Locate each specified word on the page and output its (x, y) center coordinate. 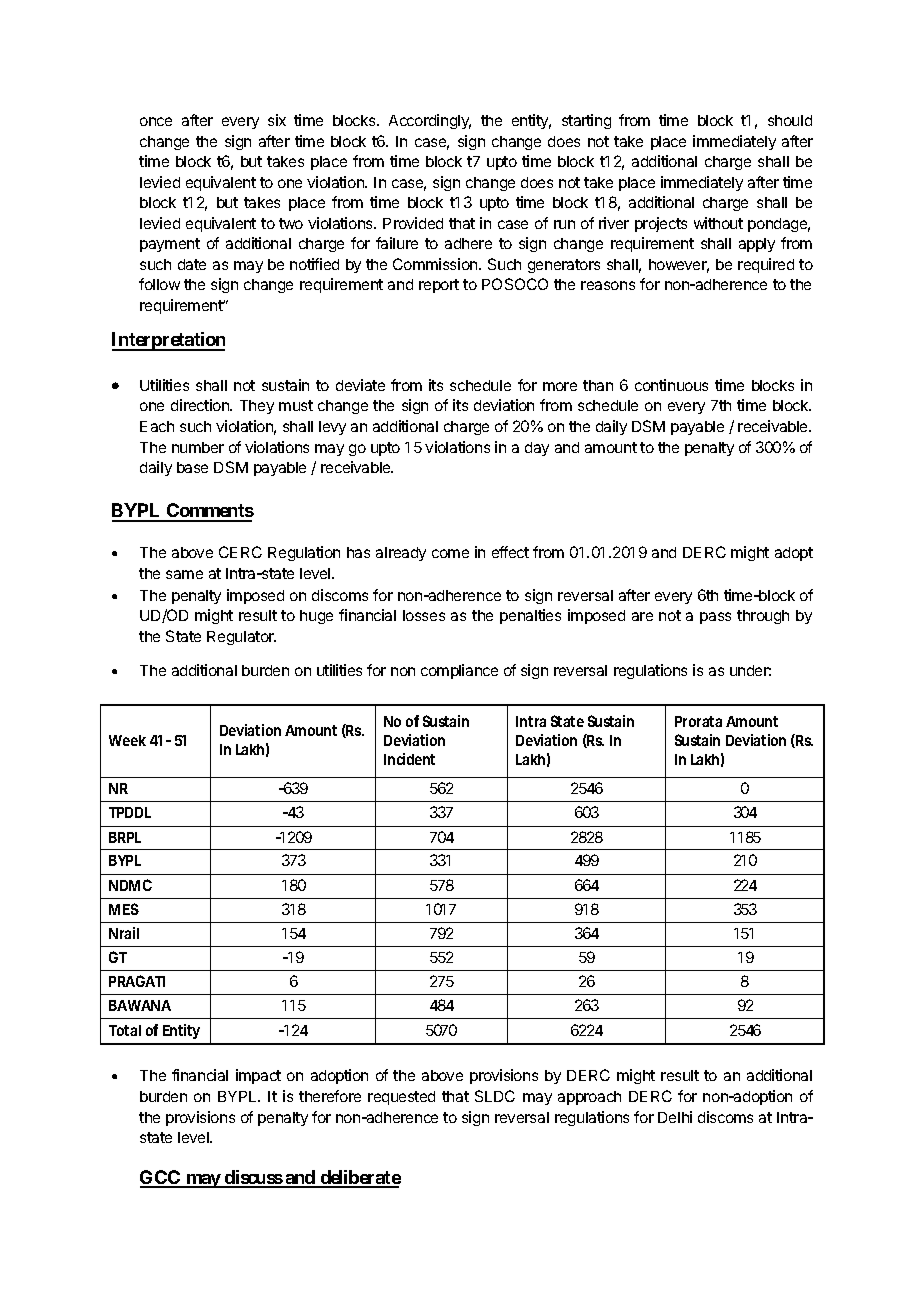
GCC (161, 1178)
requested (401, 1098)
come (450, 553)
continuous (671, 385)
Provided (413, 223)
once (156, 121)
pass (715, 618)
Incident (409, 759)
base (192, 467)
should (790, 120)
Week (127, 740)
